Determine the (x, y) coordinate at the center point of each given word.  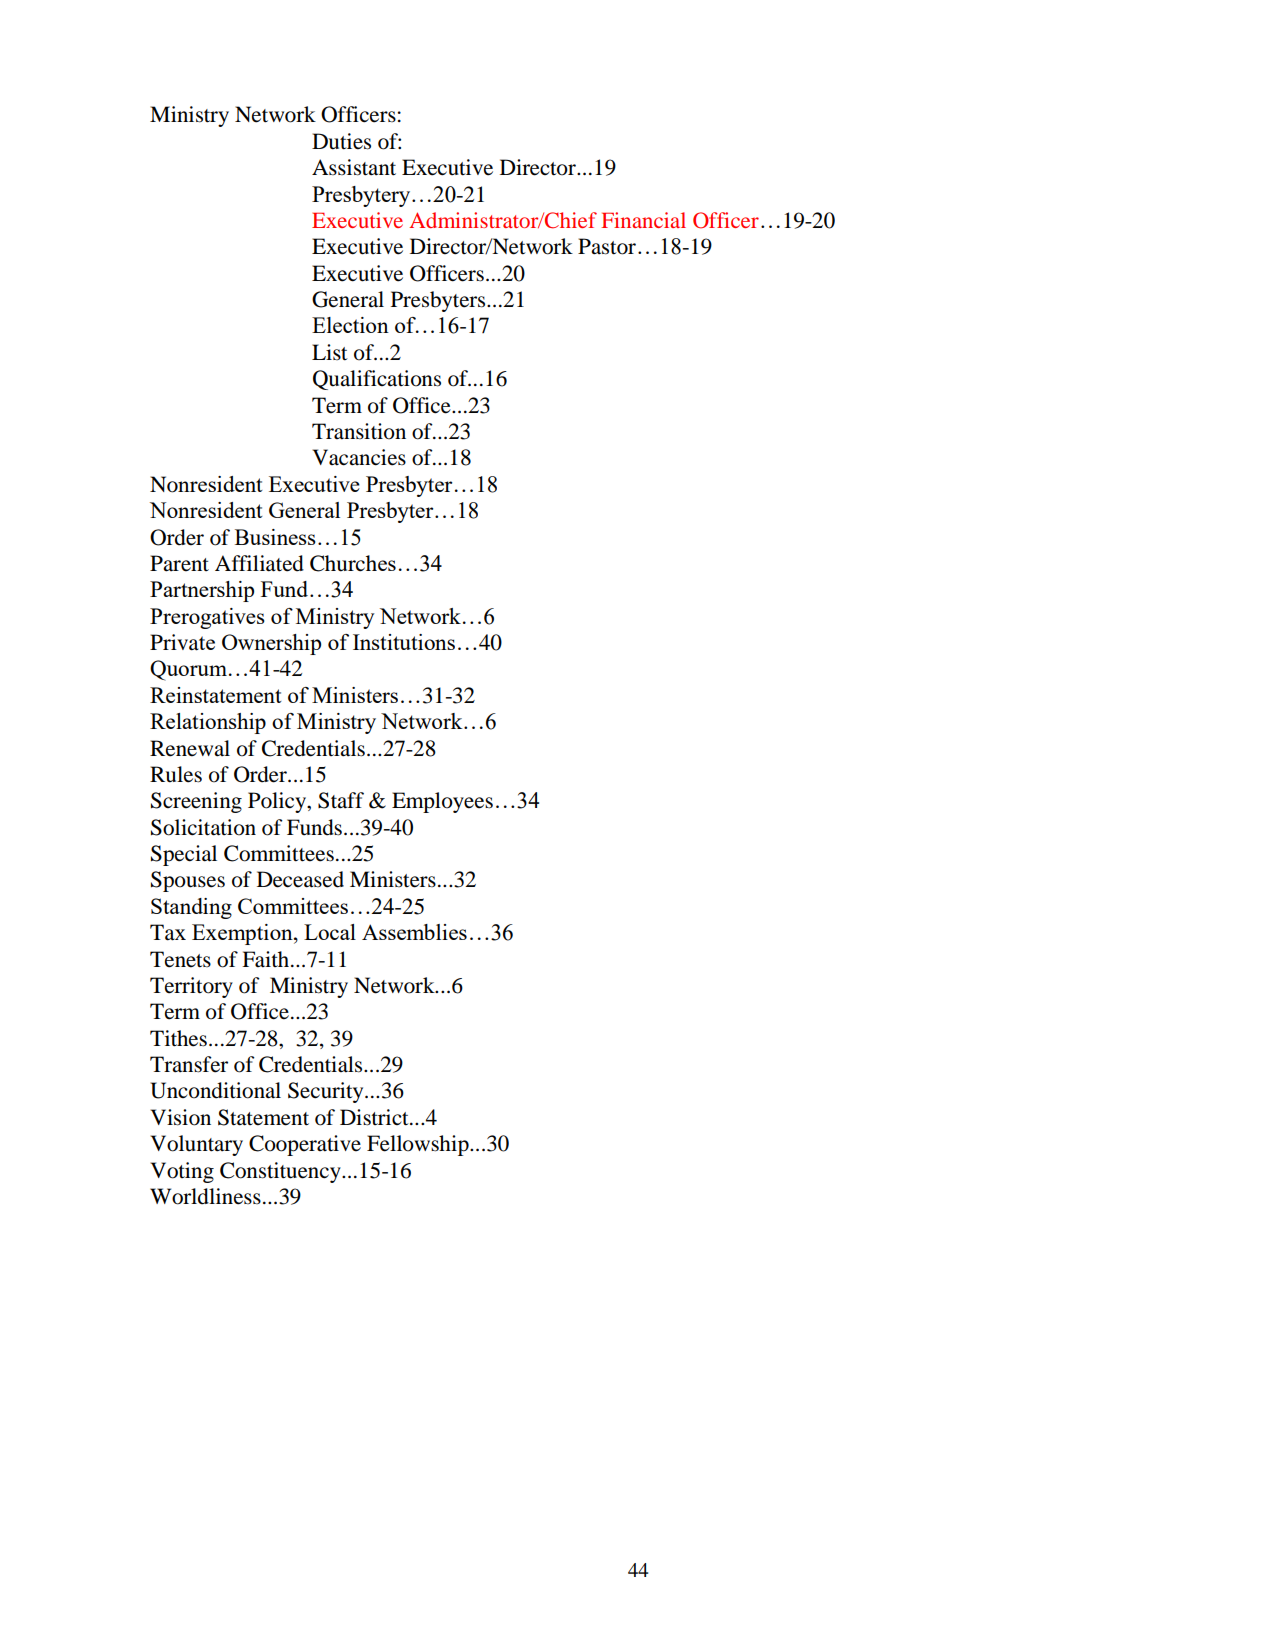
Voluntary (197, 1145)
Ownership (271, 644)
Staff (341, 800)
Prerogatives (207, 618)
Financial (643, 220)
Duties (341, 141)
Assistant (354, 167)
